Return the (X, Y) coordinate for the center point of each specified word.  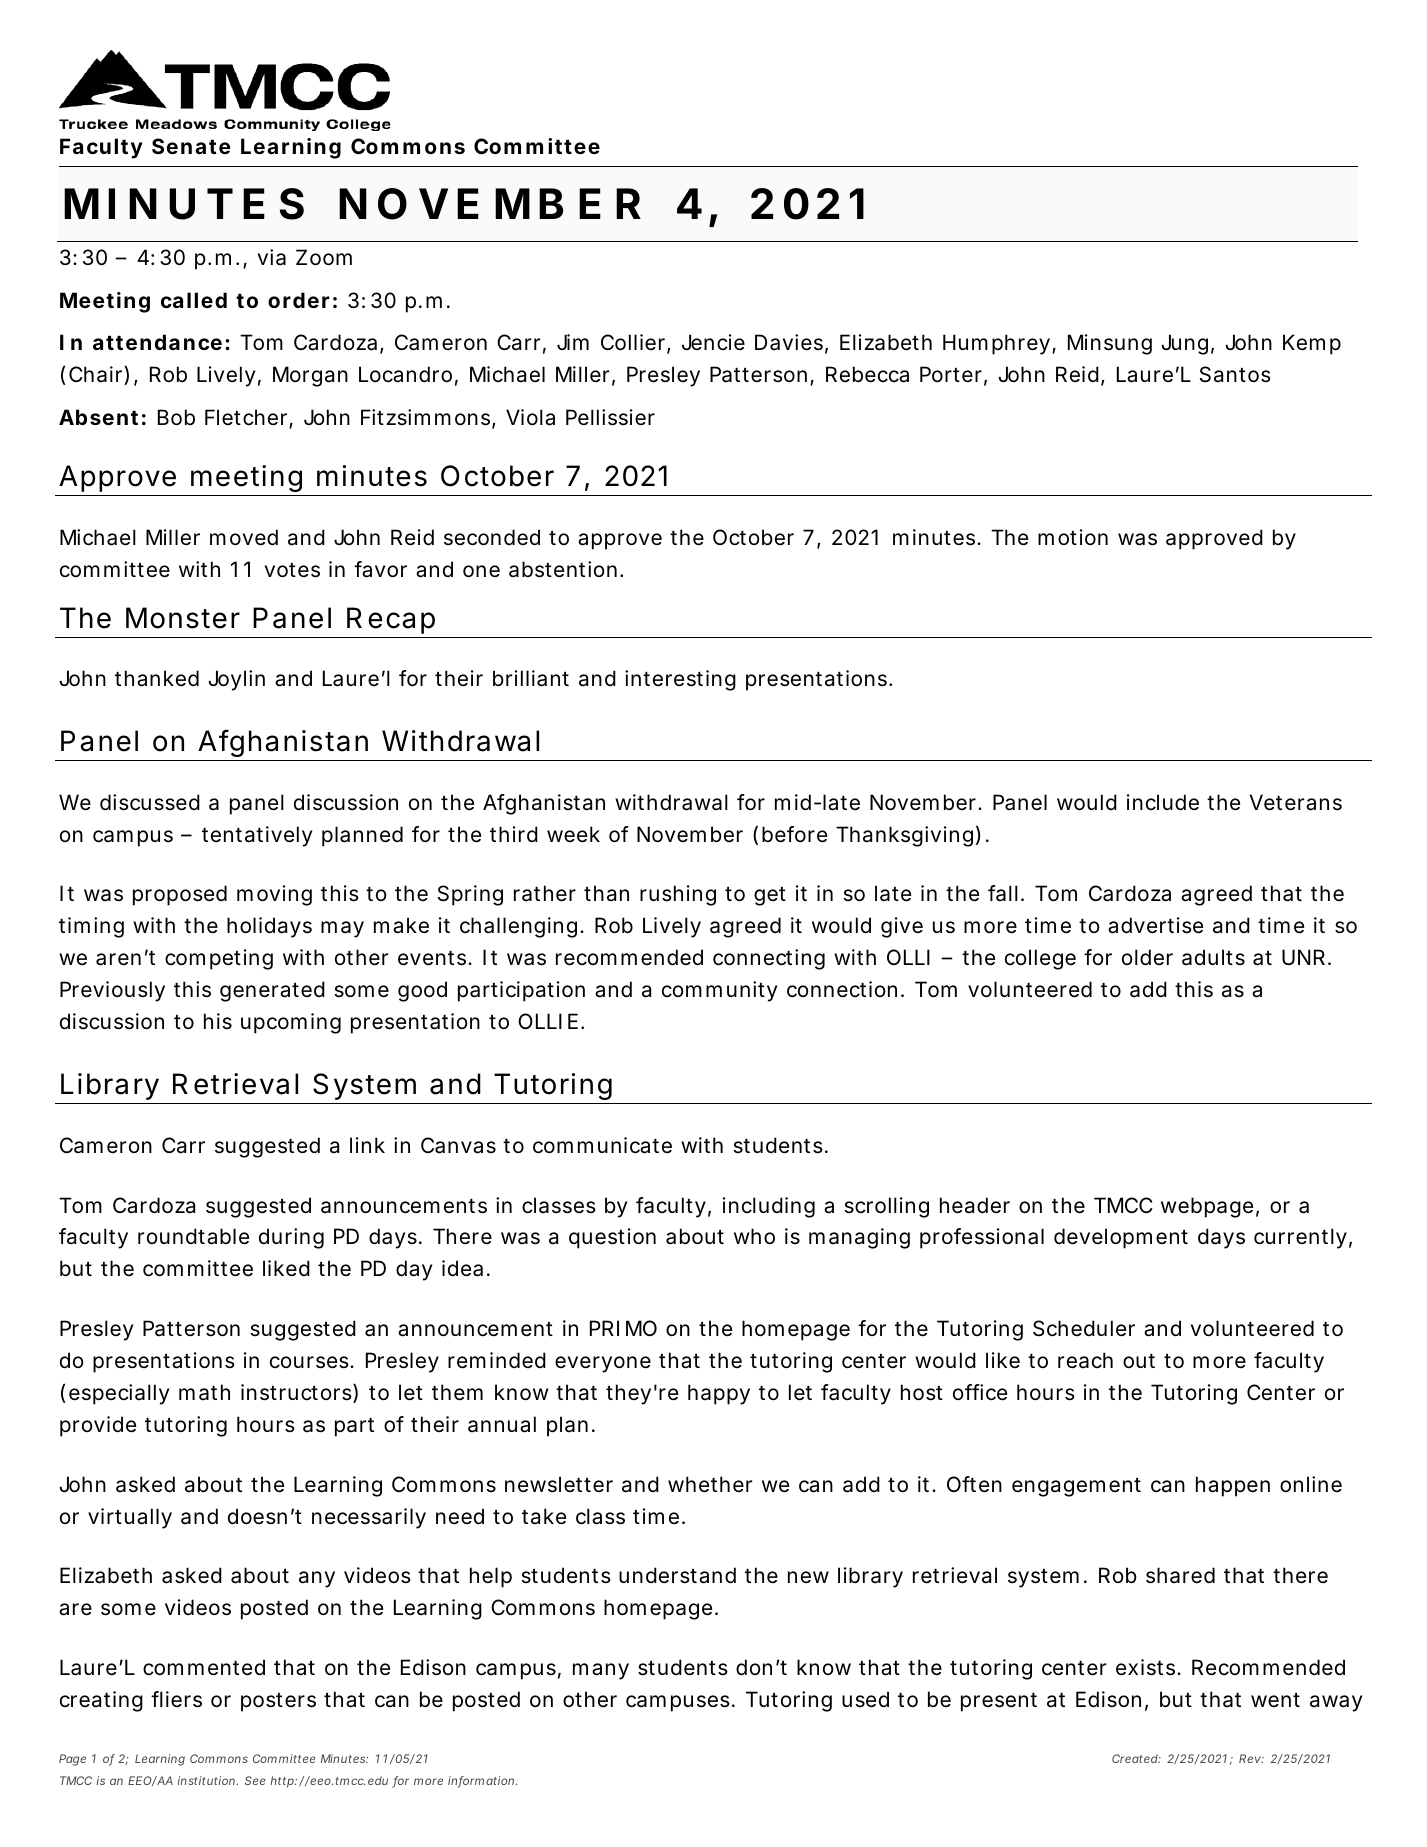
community (719, 991)
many (601, 1671)
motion (1073, 537)
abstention (563, 569)
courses (310, 1362)
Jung (1184, 344)
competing (219, 959)
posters (278, 1702)
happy (719, 1394)
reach (1085, 1360)
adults (1213, 957)
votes (292, 570)
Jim (573, 342)
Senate (191, 146)
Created (1135, 1758)
